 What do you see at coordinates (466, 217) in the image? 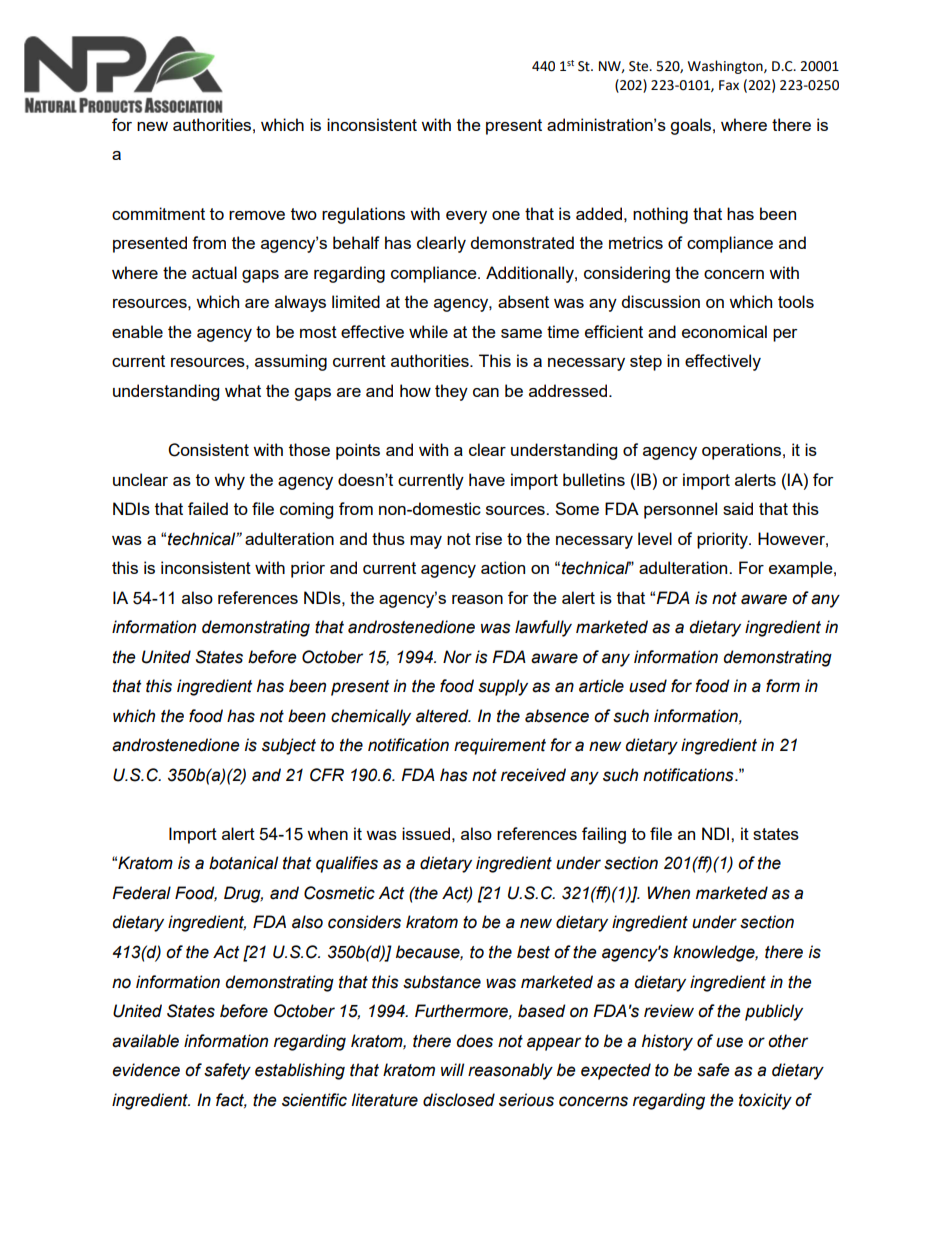
I see `every` at bounding box center [466, 217].
